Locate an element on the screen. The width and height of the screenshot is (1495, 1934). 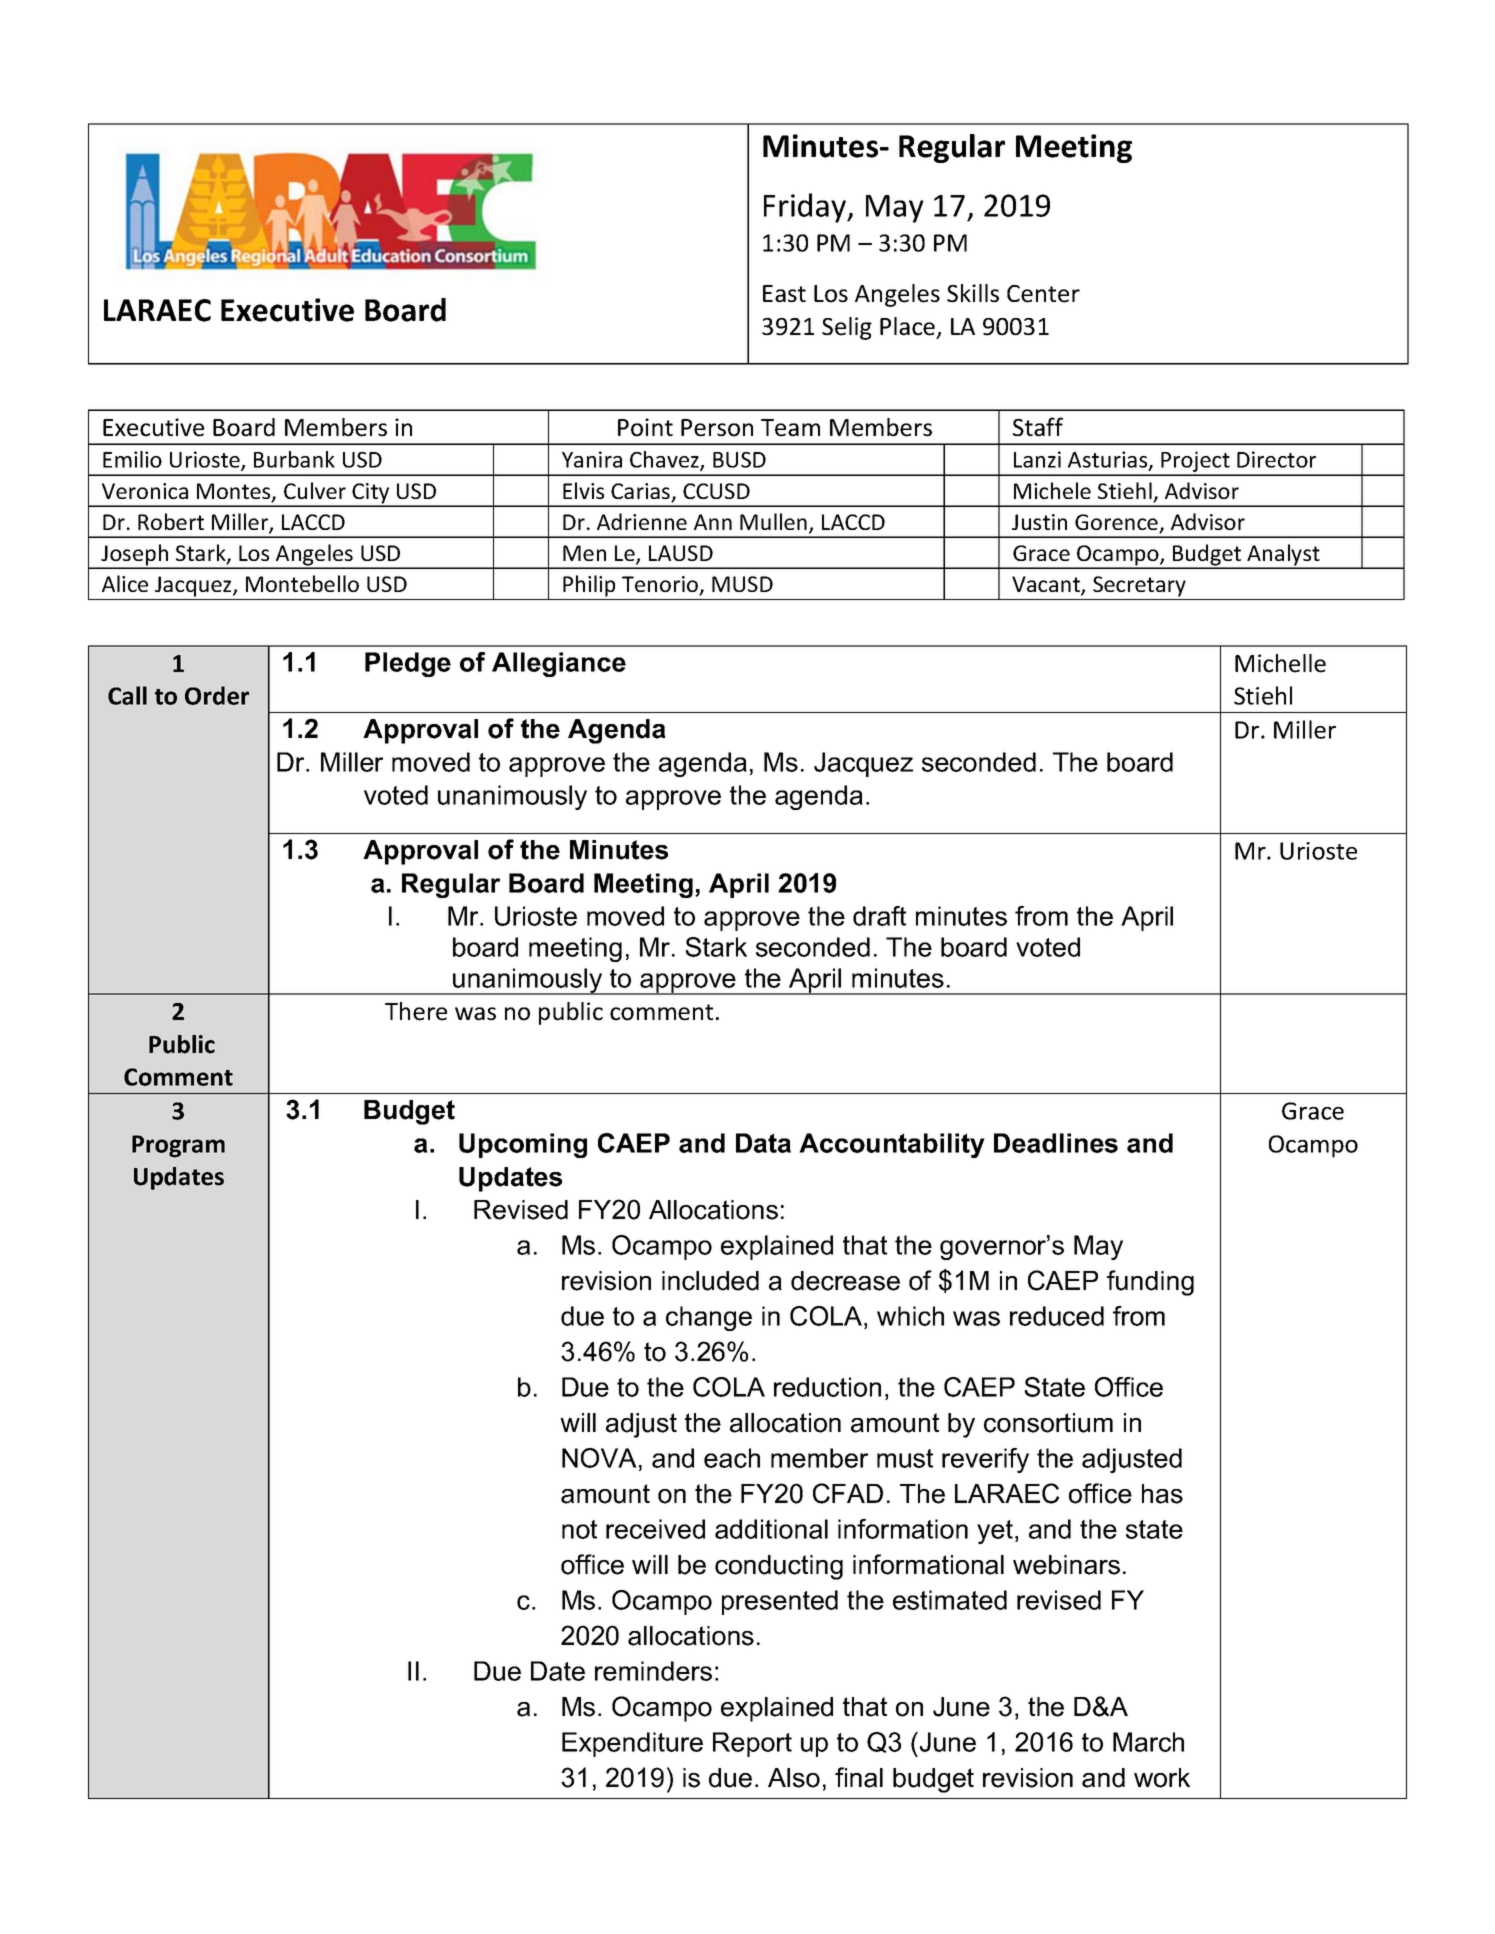
draft is located at coordinates (879, 916).
